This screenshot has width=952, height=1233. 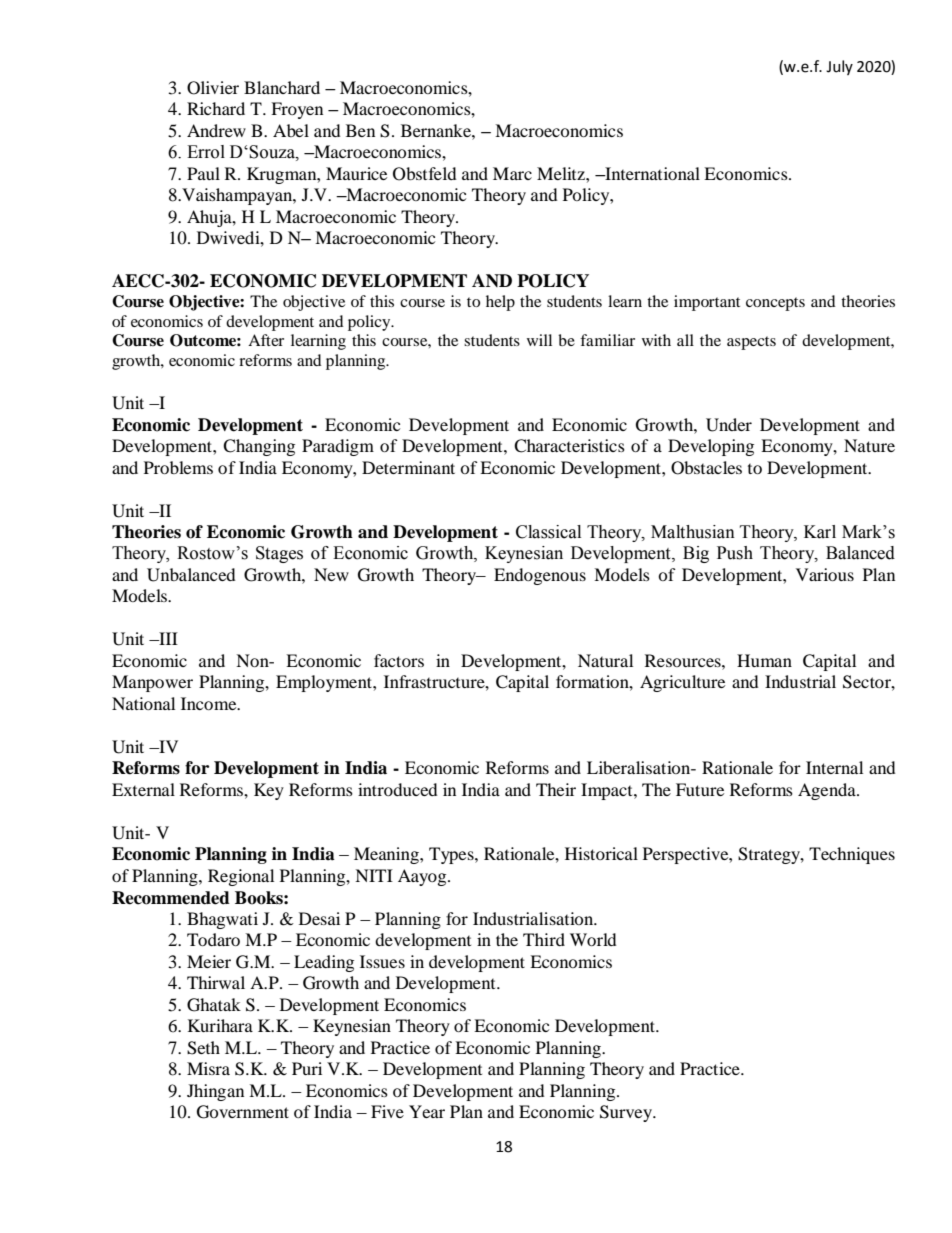 I want to click on Various, so click(x=825, y=574).
